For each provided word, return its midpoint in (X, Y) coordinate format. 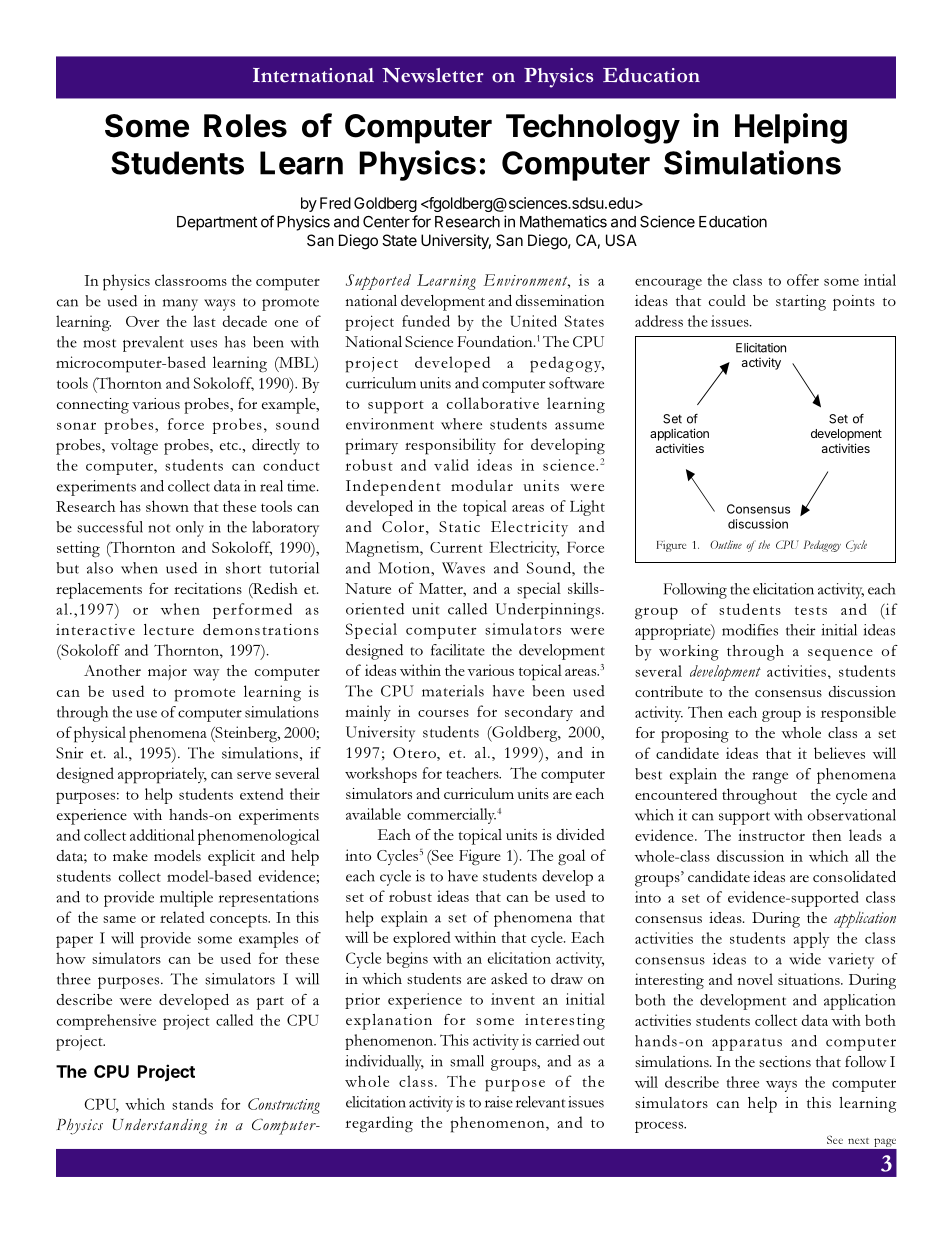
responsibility (450, 446)
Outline (726, 544)
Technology (593, 129)
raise (499, 1102)
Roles (245, 126)
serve (254, 775)
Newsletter (433, 75)
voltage (134, 447)
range (770, 778)
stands (192, 1104)
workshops (381, 775)
